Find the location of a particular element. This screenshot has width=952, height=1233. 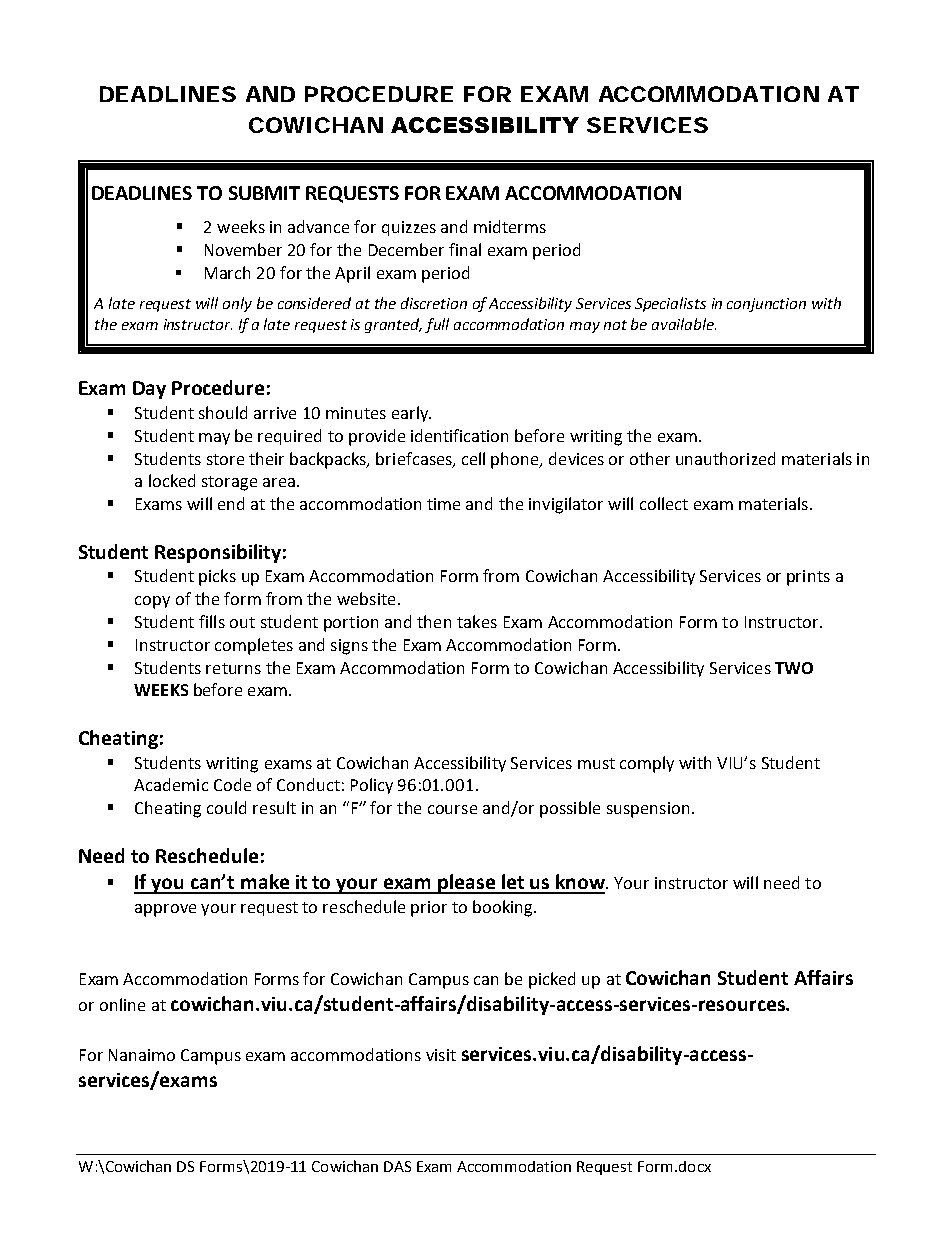

conjunction is located at coordinates (766, 305).
